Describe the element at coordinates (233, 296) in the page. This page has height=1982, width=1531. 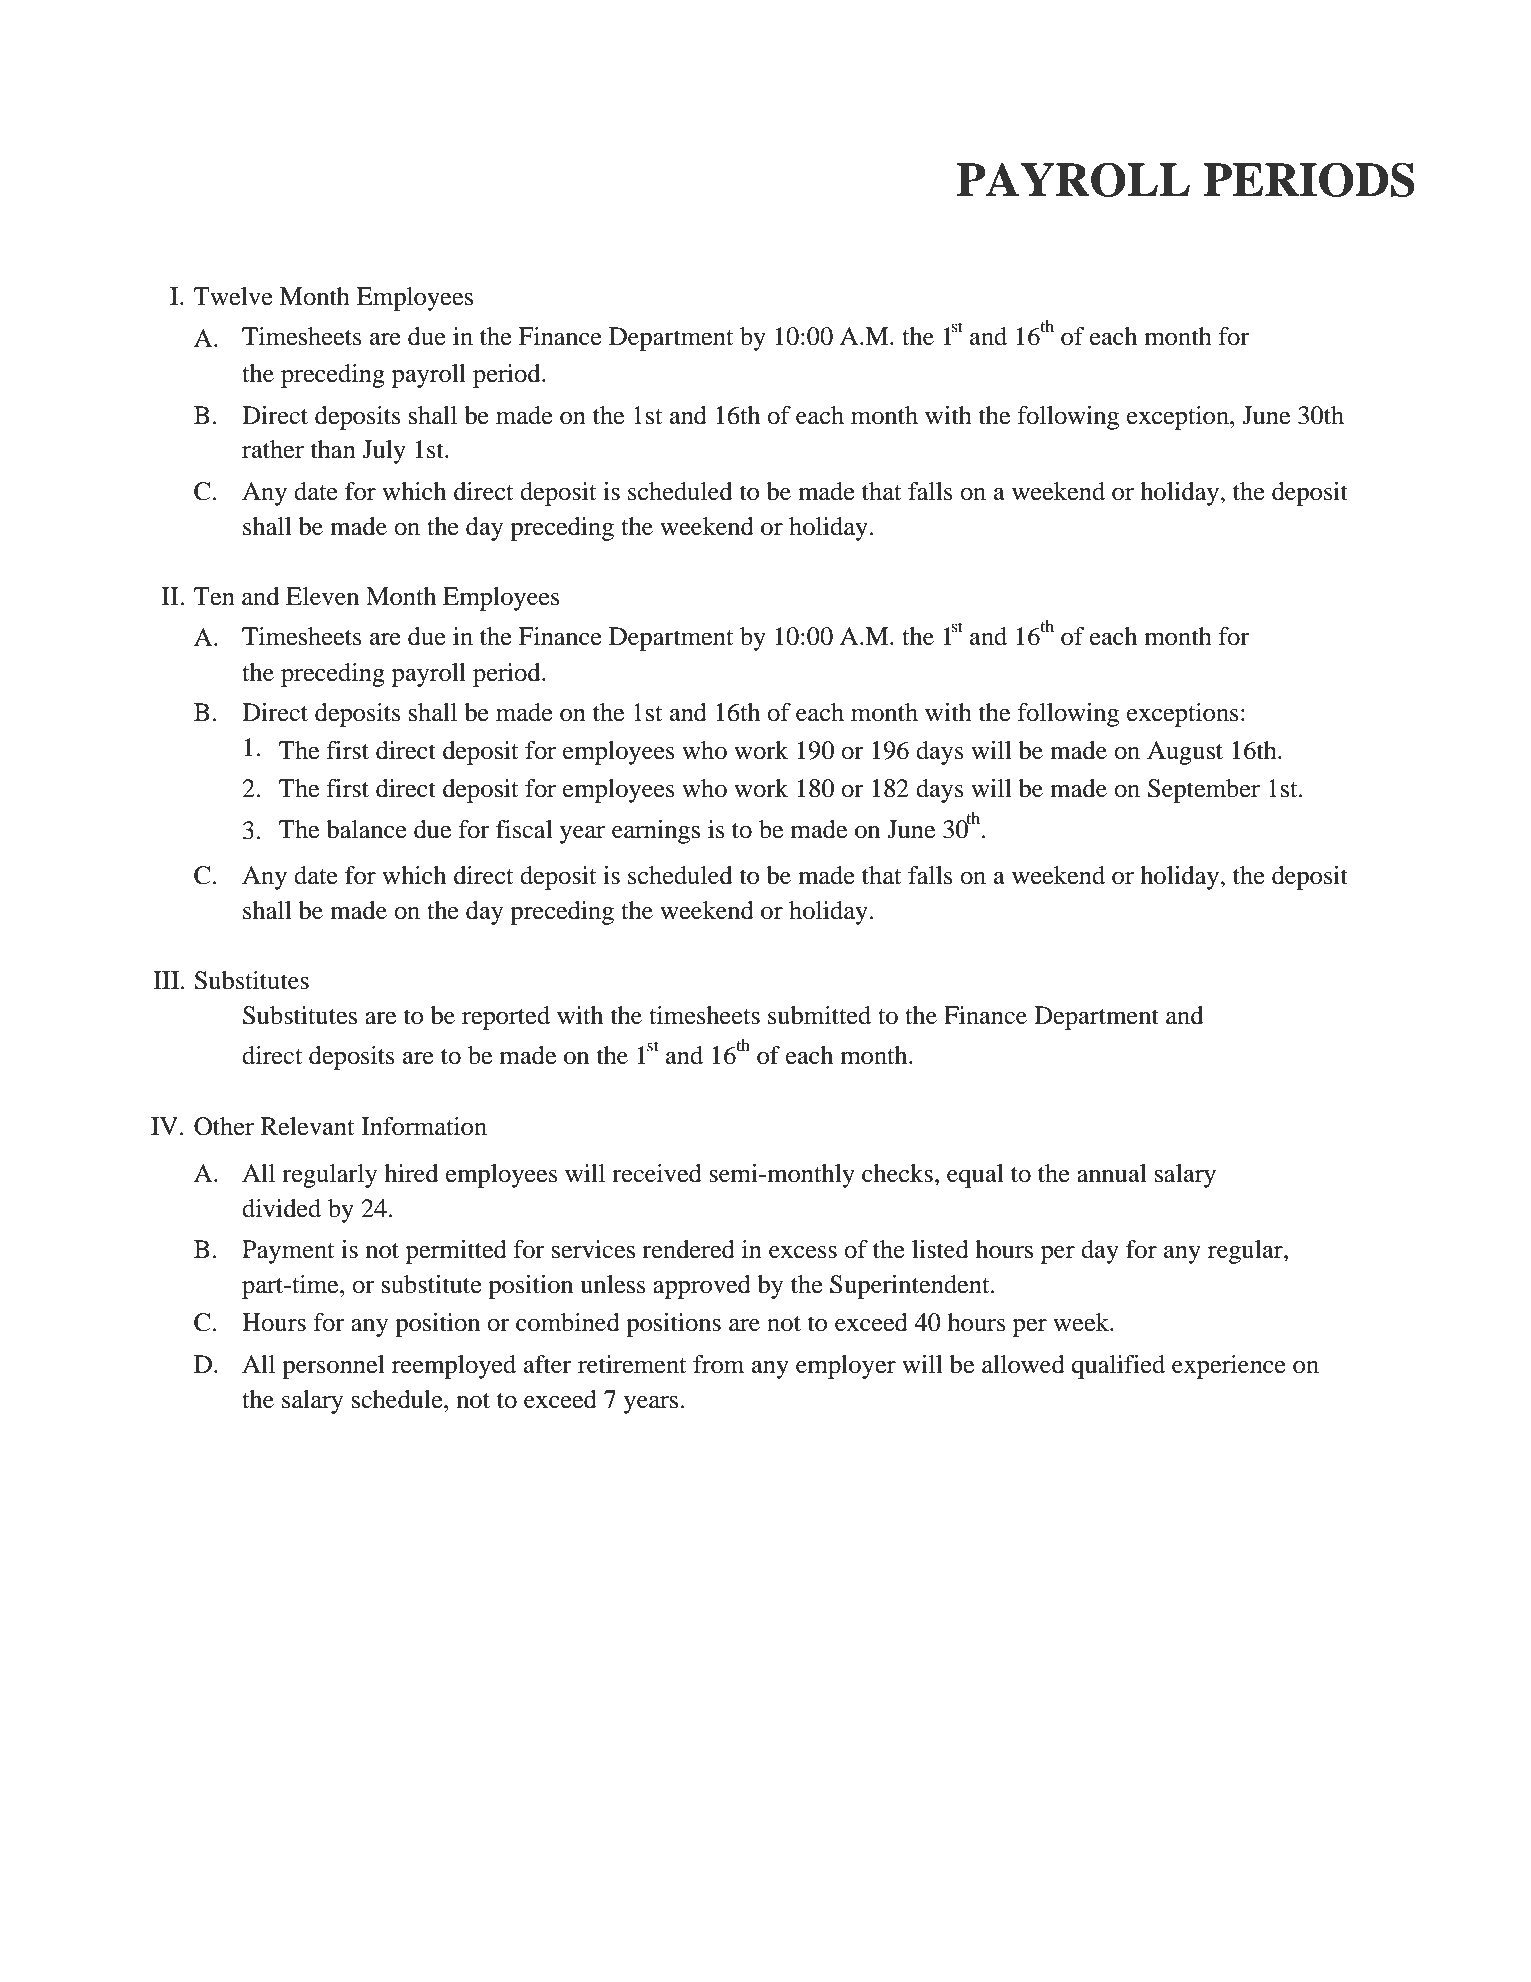
I see `Twelve` at that location.
